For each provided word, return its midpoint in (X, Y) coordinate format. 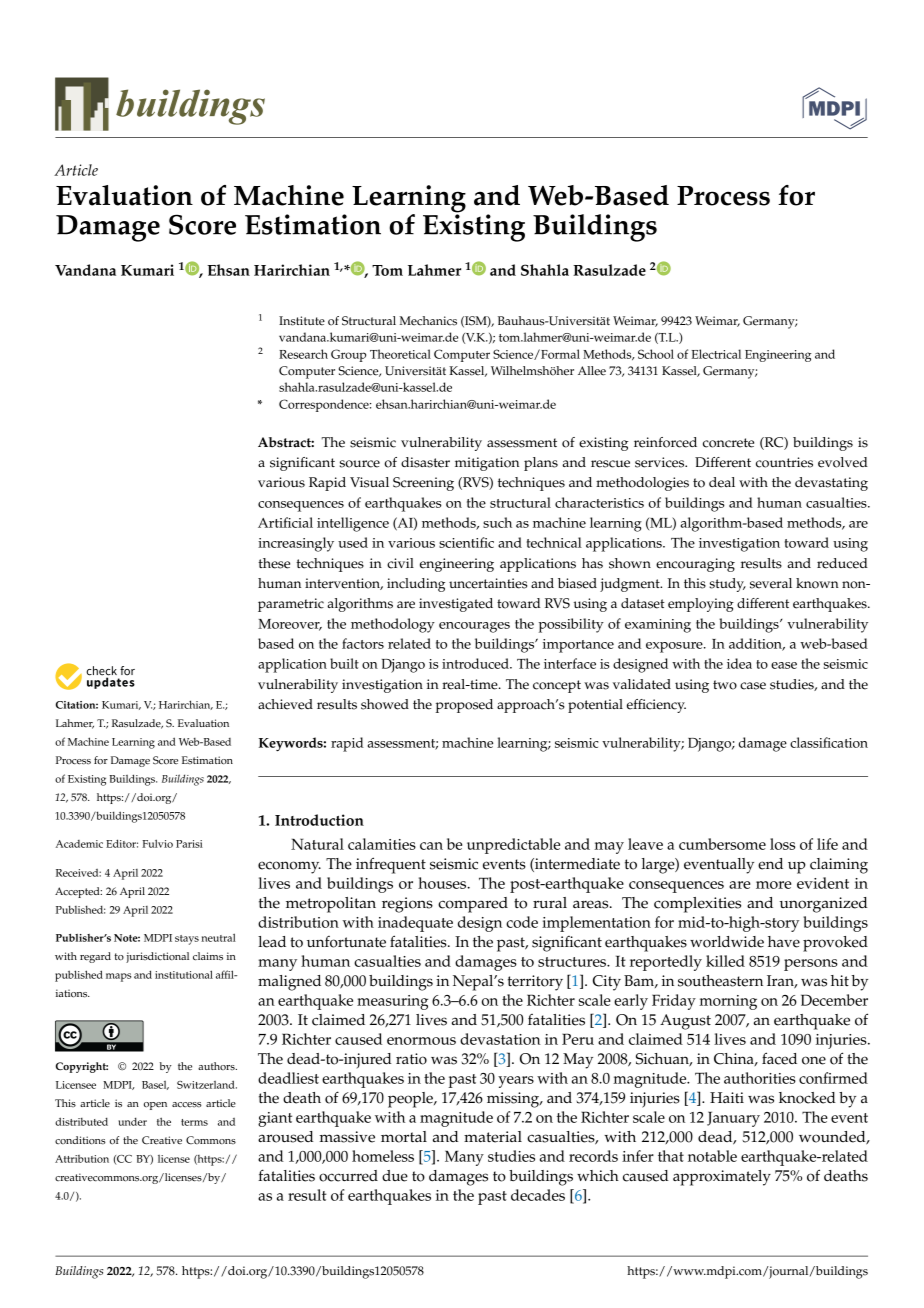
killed (725, 961)
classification (829, 742)
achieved (285, 704)
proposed (464, 706)
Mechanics (428, 321)
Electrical (716, 354)
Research (303, 354)
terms (194, 1122)
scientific (466, 542)
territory (535, 983)
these (274, 563)
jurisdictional (157, 957)
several (771, 583)
